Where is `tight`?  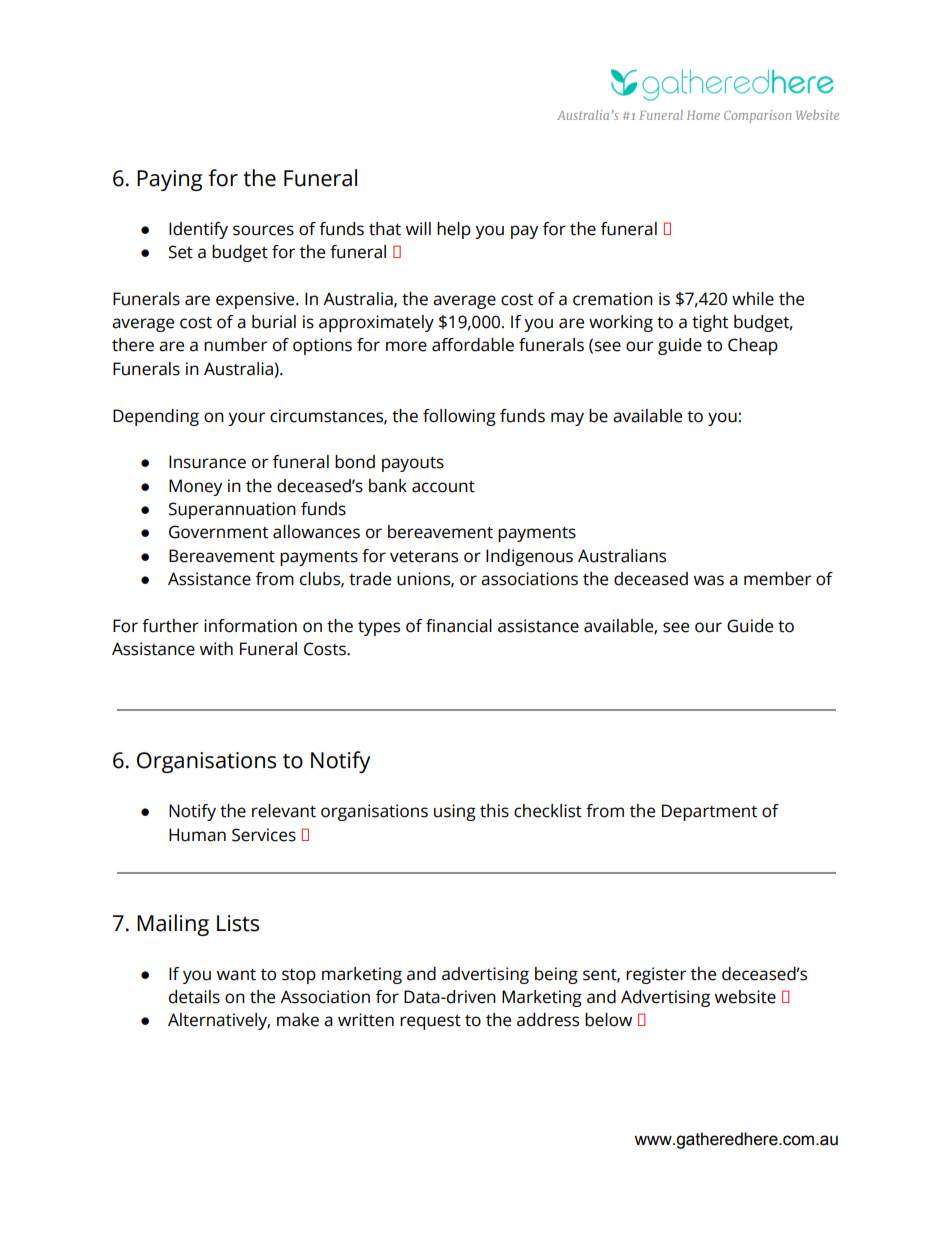
tight is located at coordinates (710, 323).
